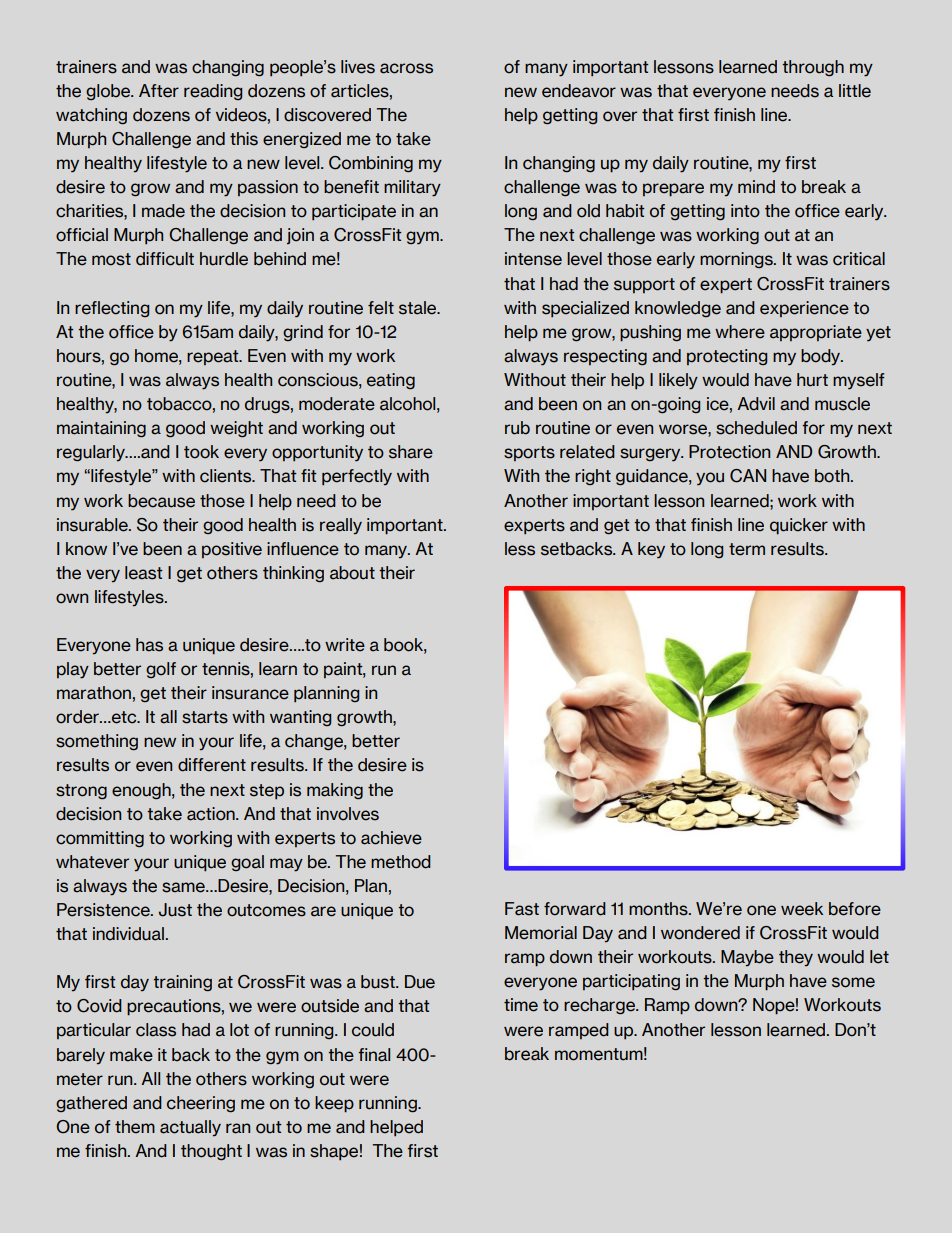 The width and height of the image is (952, 1233). I want to click on through, so click(813, 68).
